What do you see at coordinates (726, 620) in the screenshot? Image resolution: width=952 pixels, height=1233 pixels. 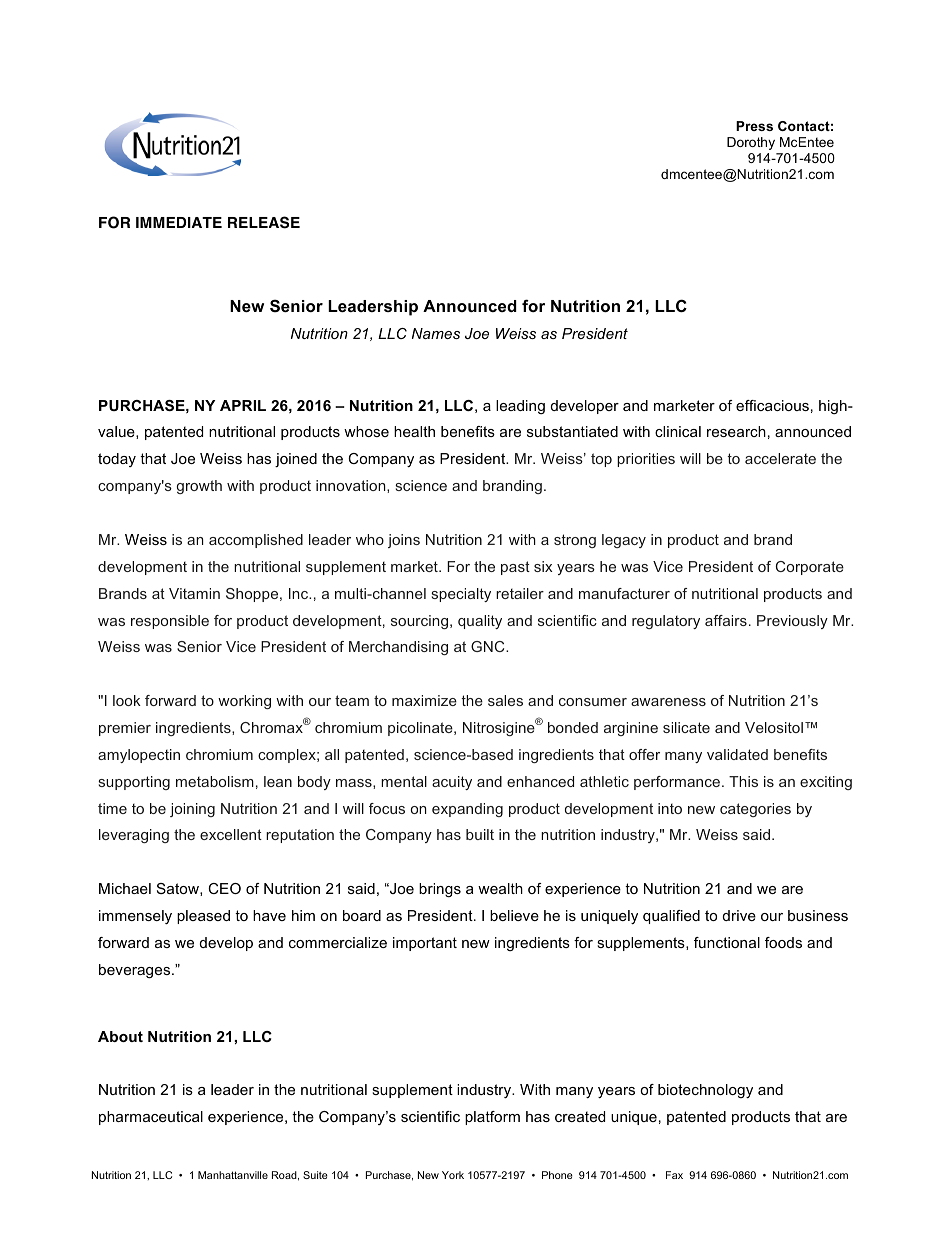 I see `affairs` at bounding box center [726, 620].
